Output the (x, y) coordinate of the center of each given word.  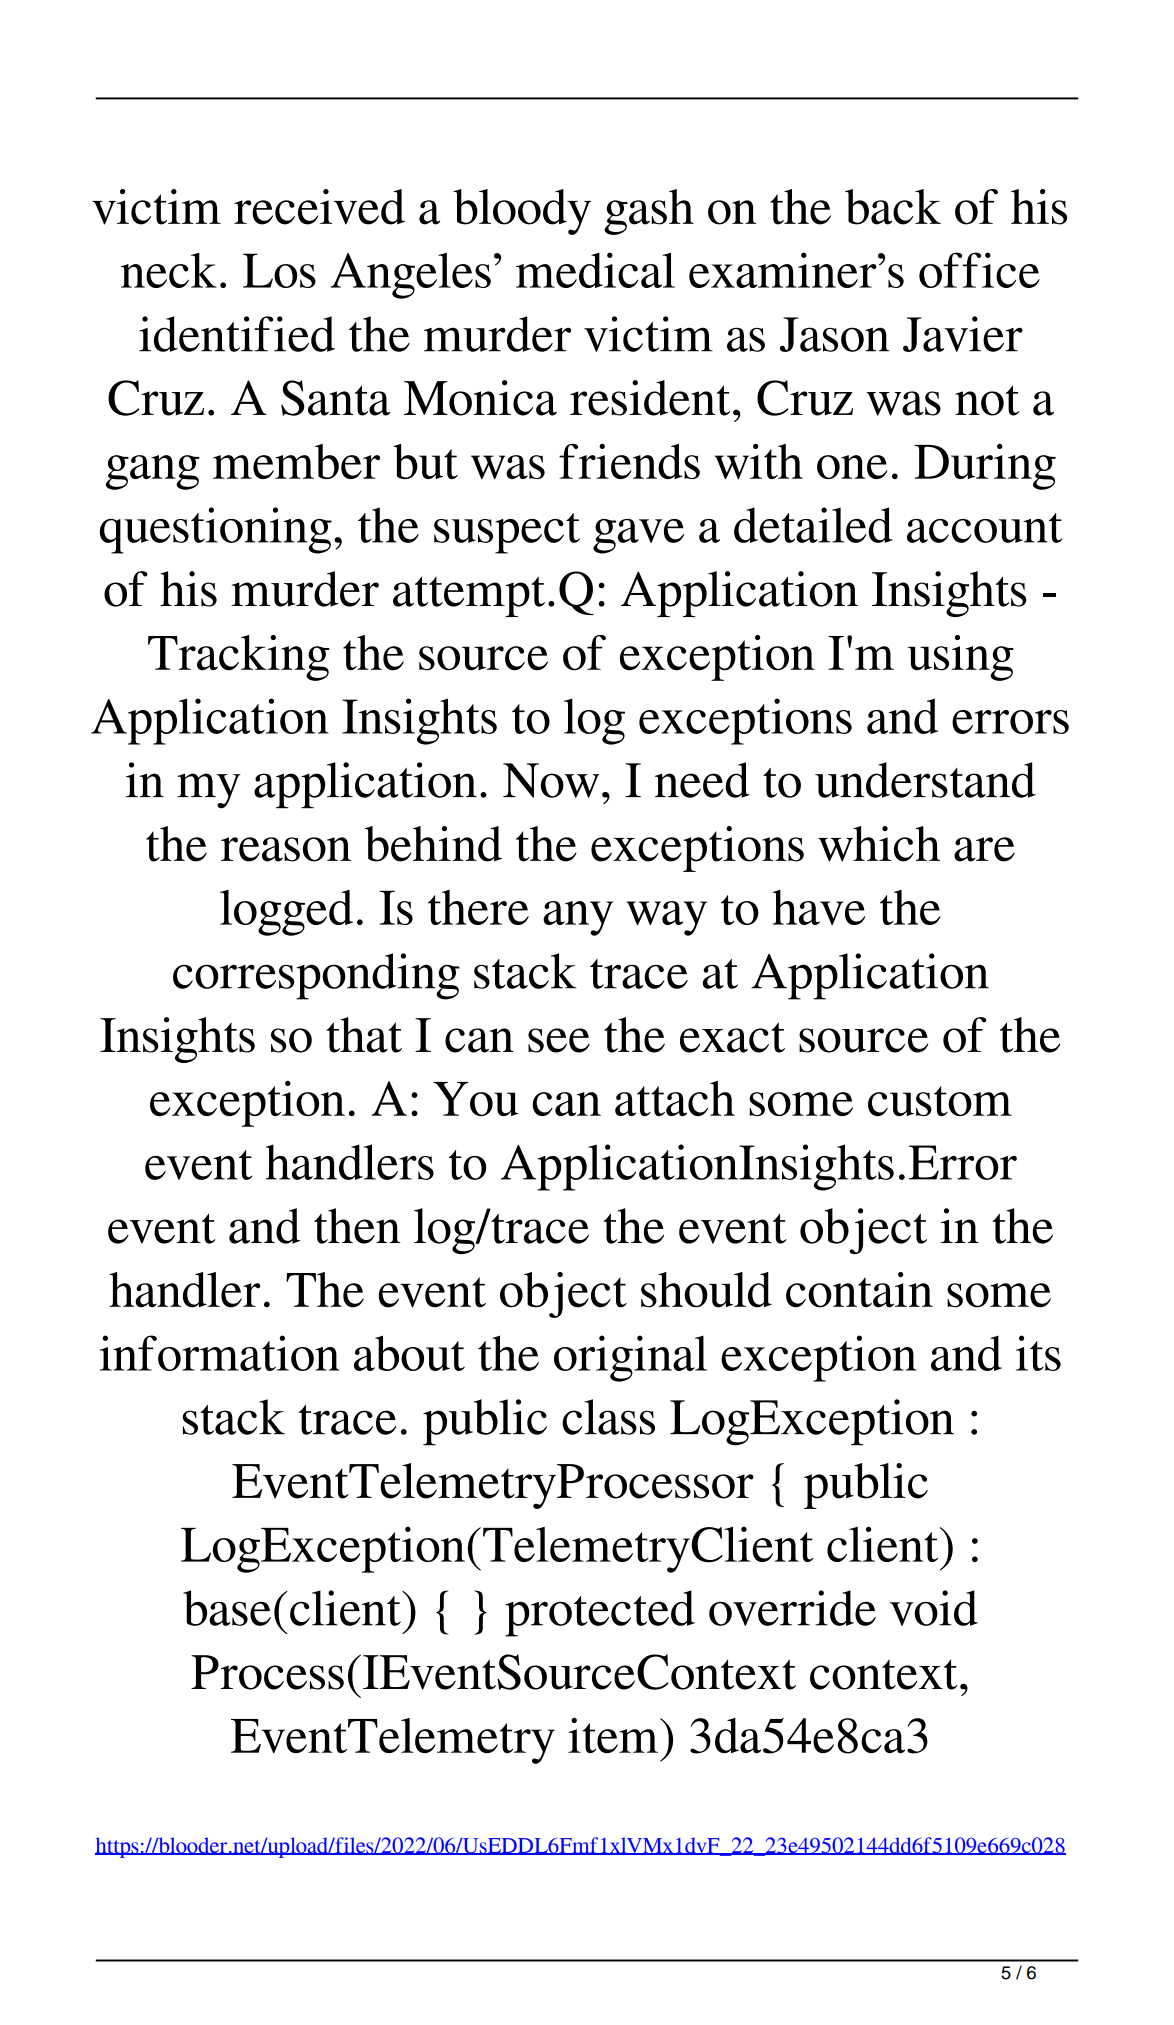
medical (595, 270)
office (979, 270)
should (706, 1290)
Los (279, 270)
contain (859, 1290)
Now (551, 780)
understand (925, 780)
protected (600, 1613)
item (614, 1735)
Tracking (238, 658)
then (357, 1226)
